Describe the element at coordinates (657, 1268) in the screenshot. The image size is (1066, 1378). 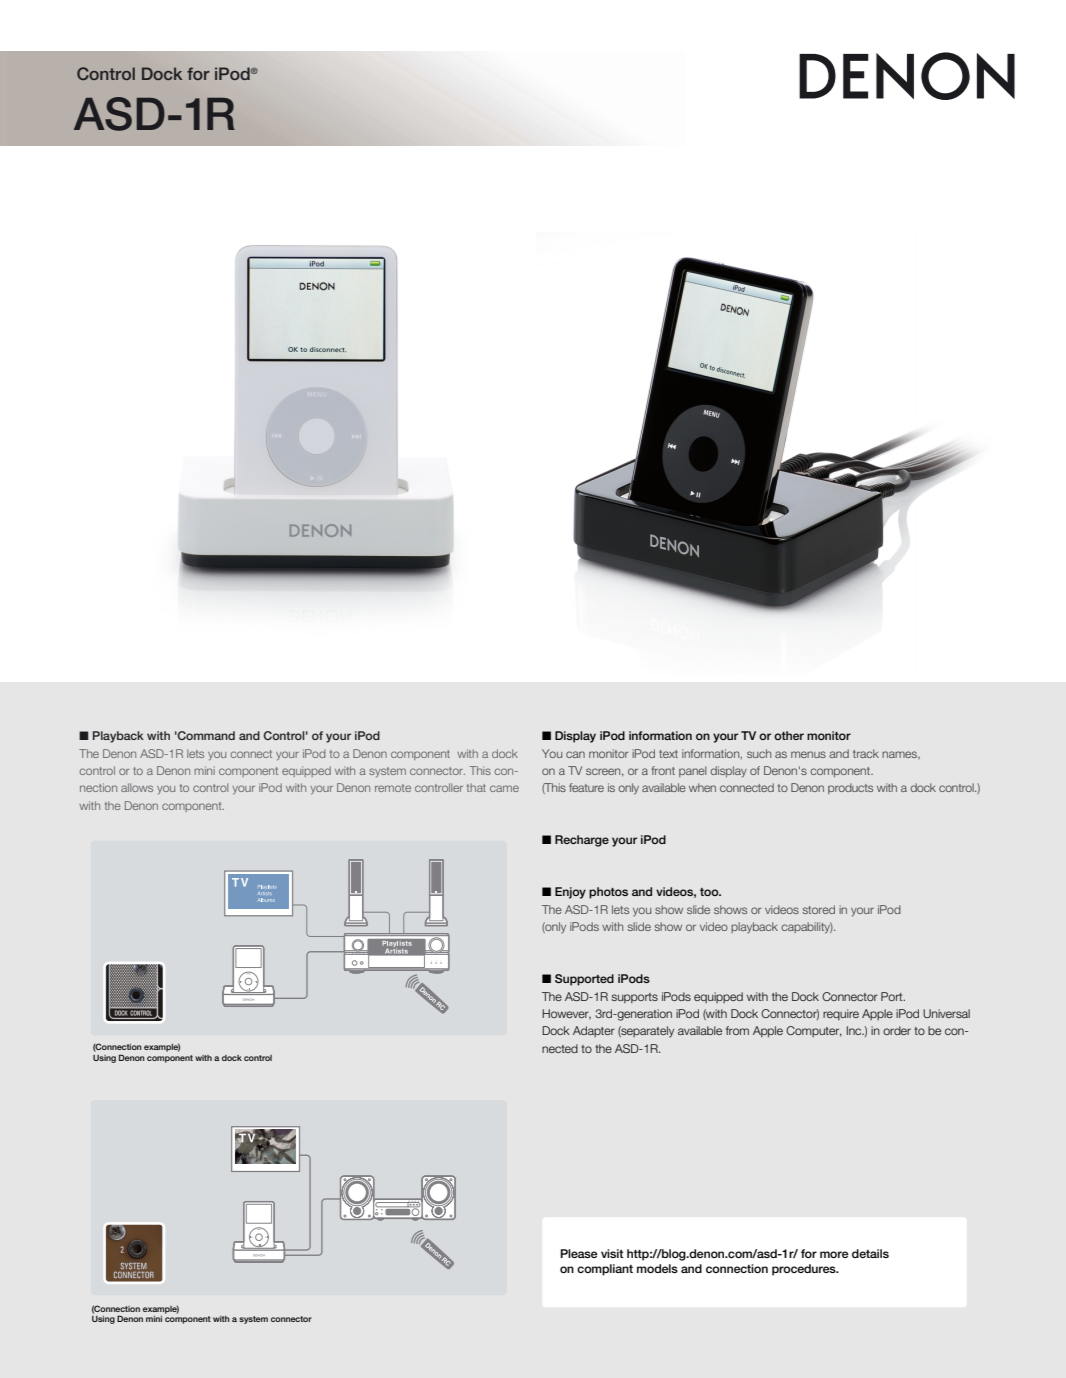
I see `models` at that location.
